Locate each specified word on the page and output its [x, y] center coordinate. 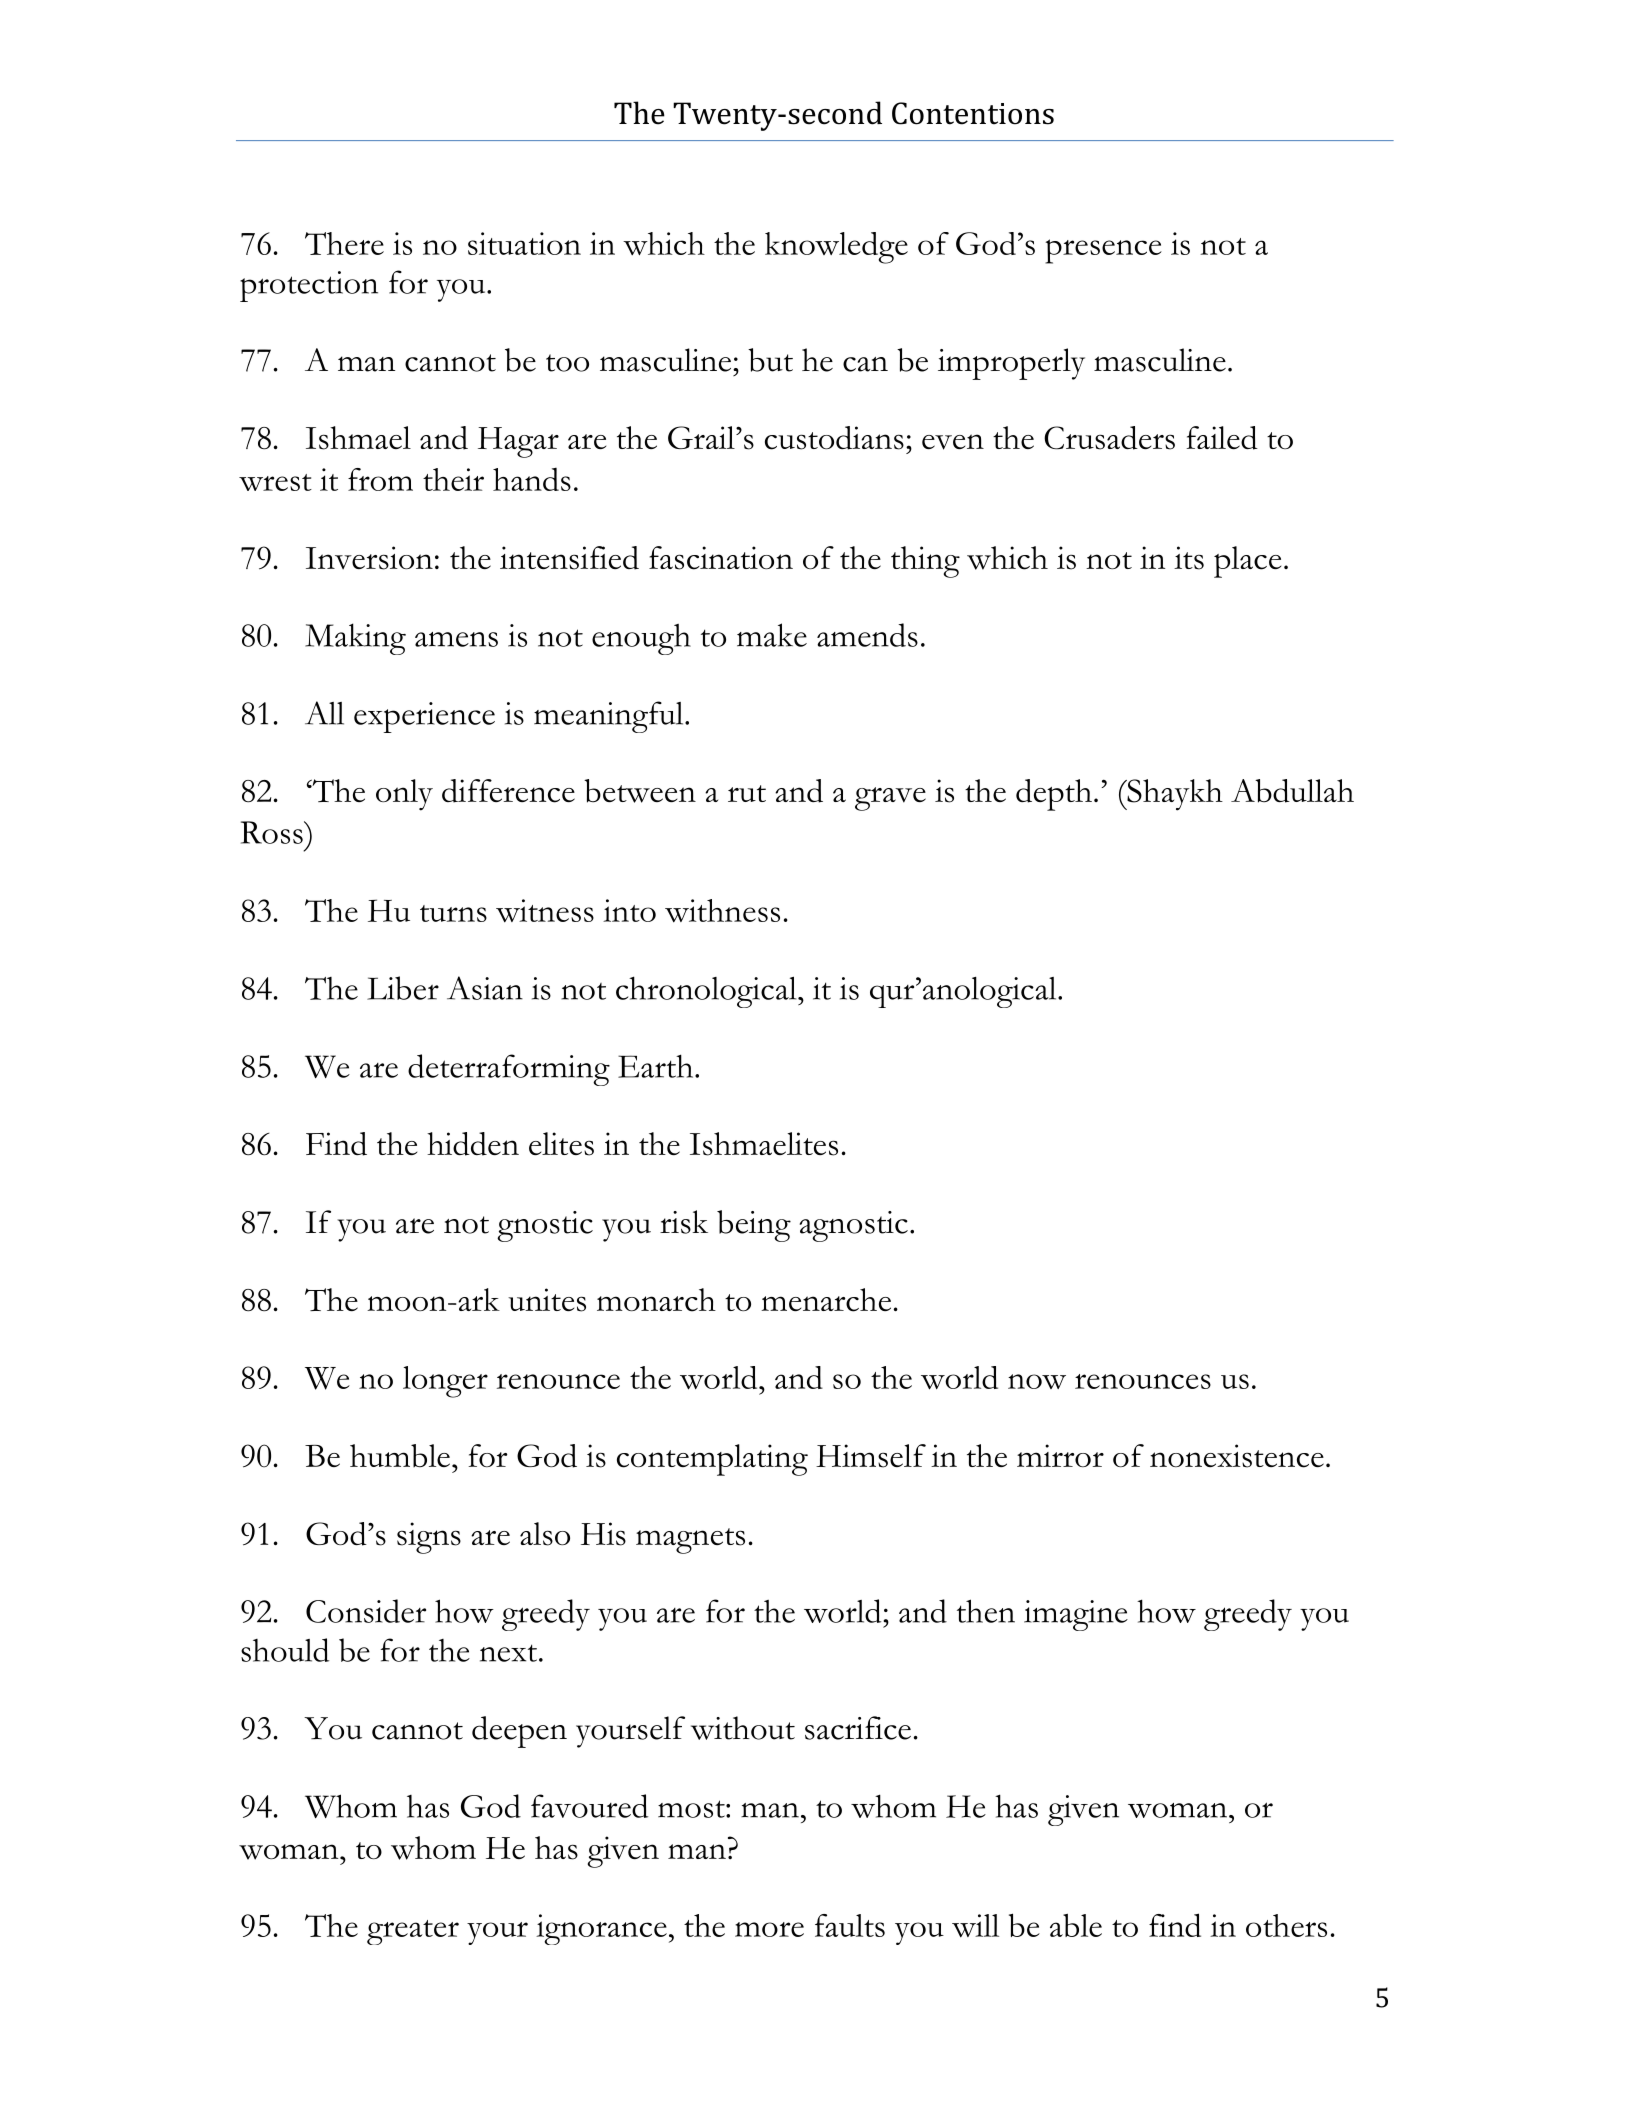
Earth [657, 1066]
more [769, 1929]
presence [1103, 251]
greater [413, 1932]
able [1076, 1925]
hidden [473, 1144]
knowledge [836, 248]
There [344, 243]
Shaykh [1174, 795]
